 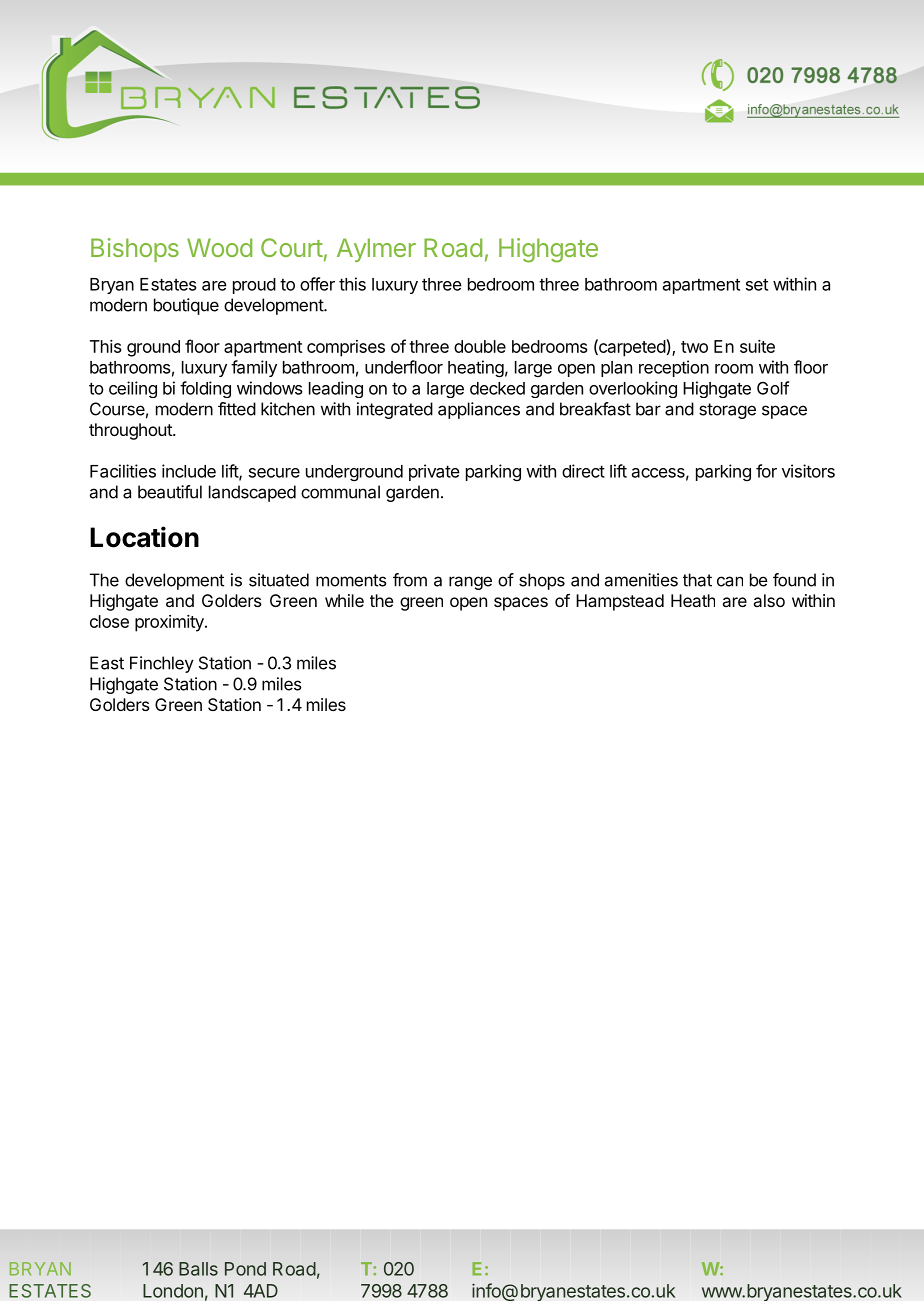 I want to click on East, so click(x=107, y=663).
